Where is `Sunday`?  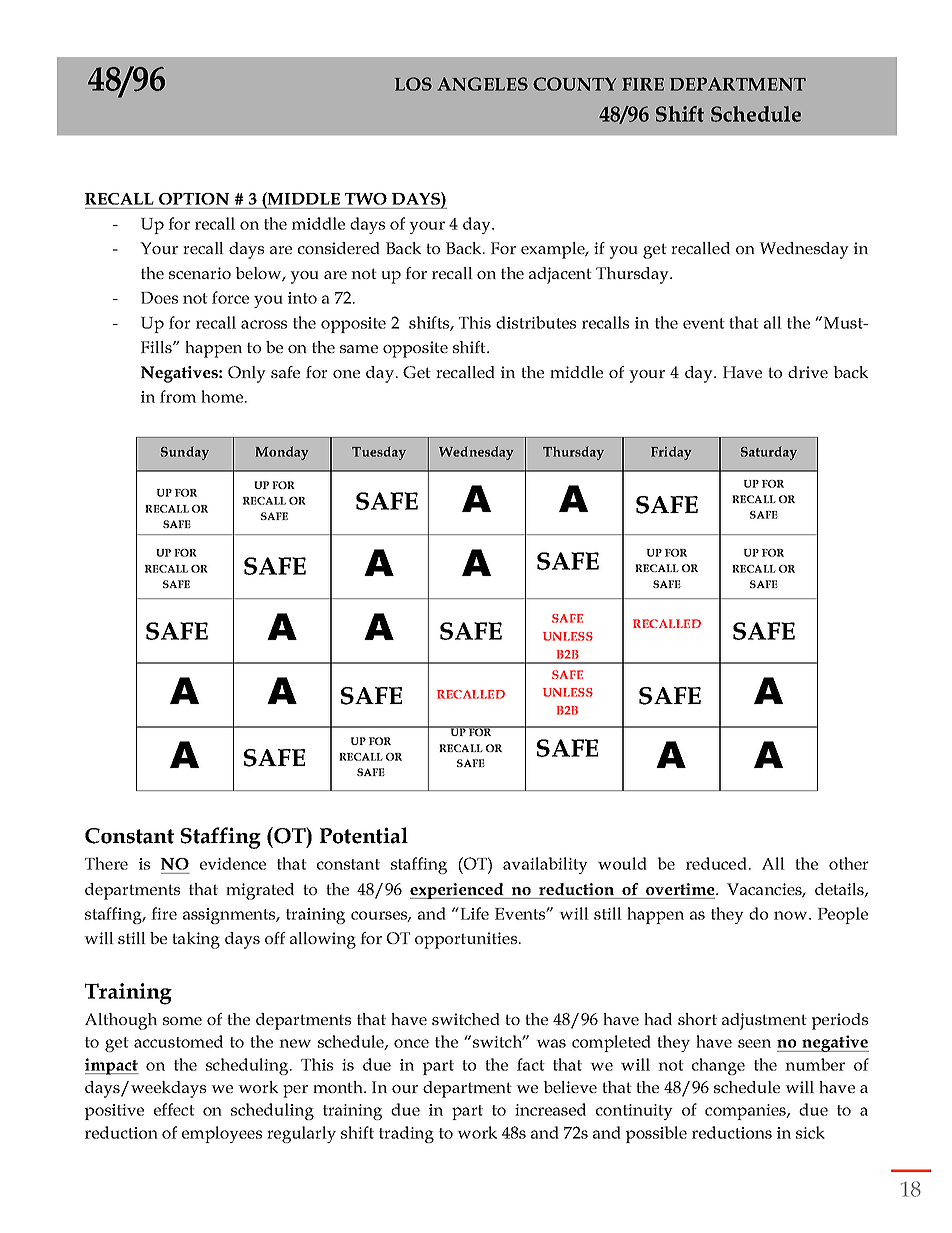
Sunday is located at coordinates (185, 453).
